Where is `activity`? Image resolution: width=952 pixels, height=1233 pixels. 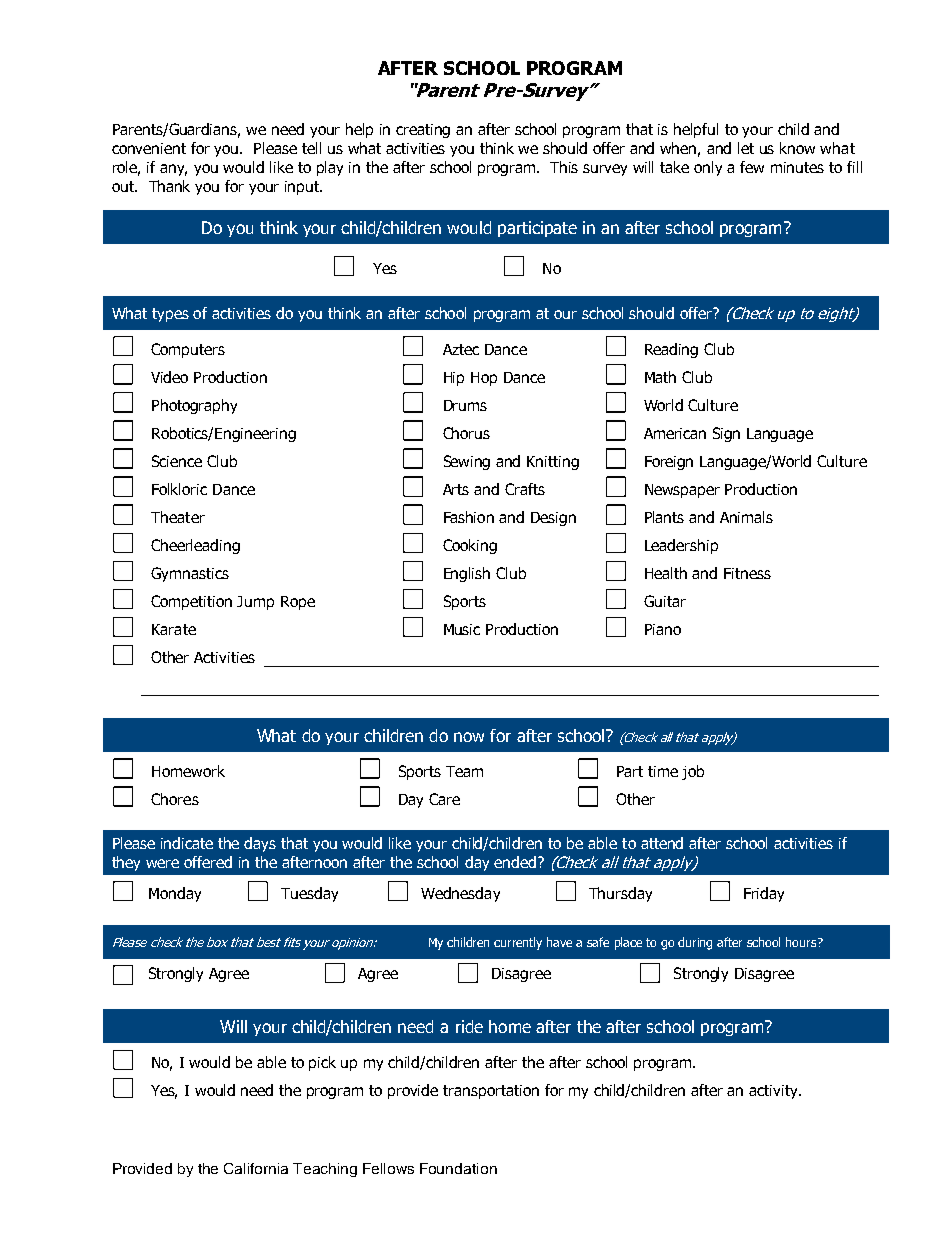 activity is located at coordinates (774, 1092).
